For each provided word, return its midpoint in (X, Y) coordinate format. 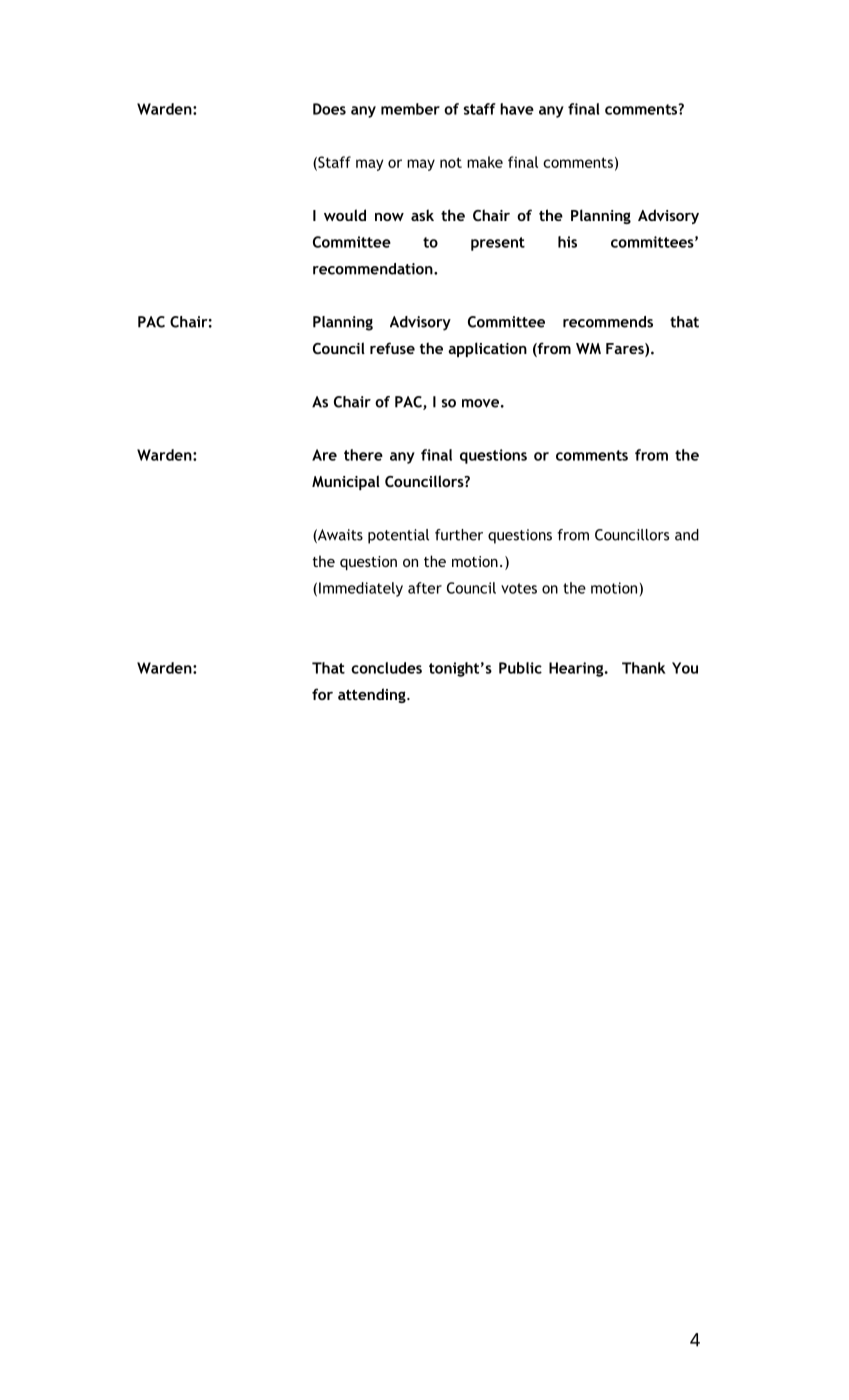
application (487, 349)
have (517, 109)
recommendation (374, 269)
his (567, 242)
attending (373, 695)
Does (329, 109)
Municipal (346, 482)
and (687, 535)
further (459, 535)
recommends (608, 322)
